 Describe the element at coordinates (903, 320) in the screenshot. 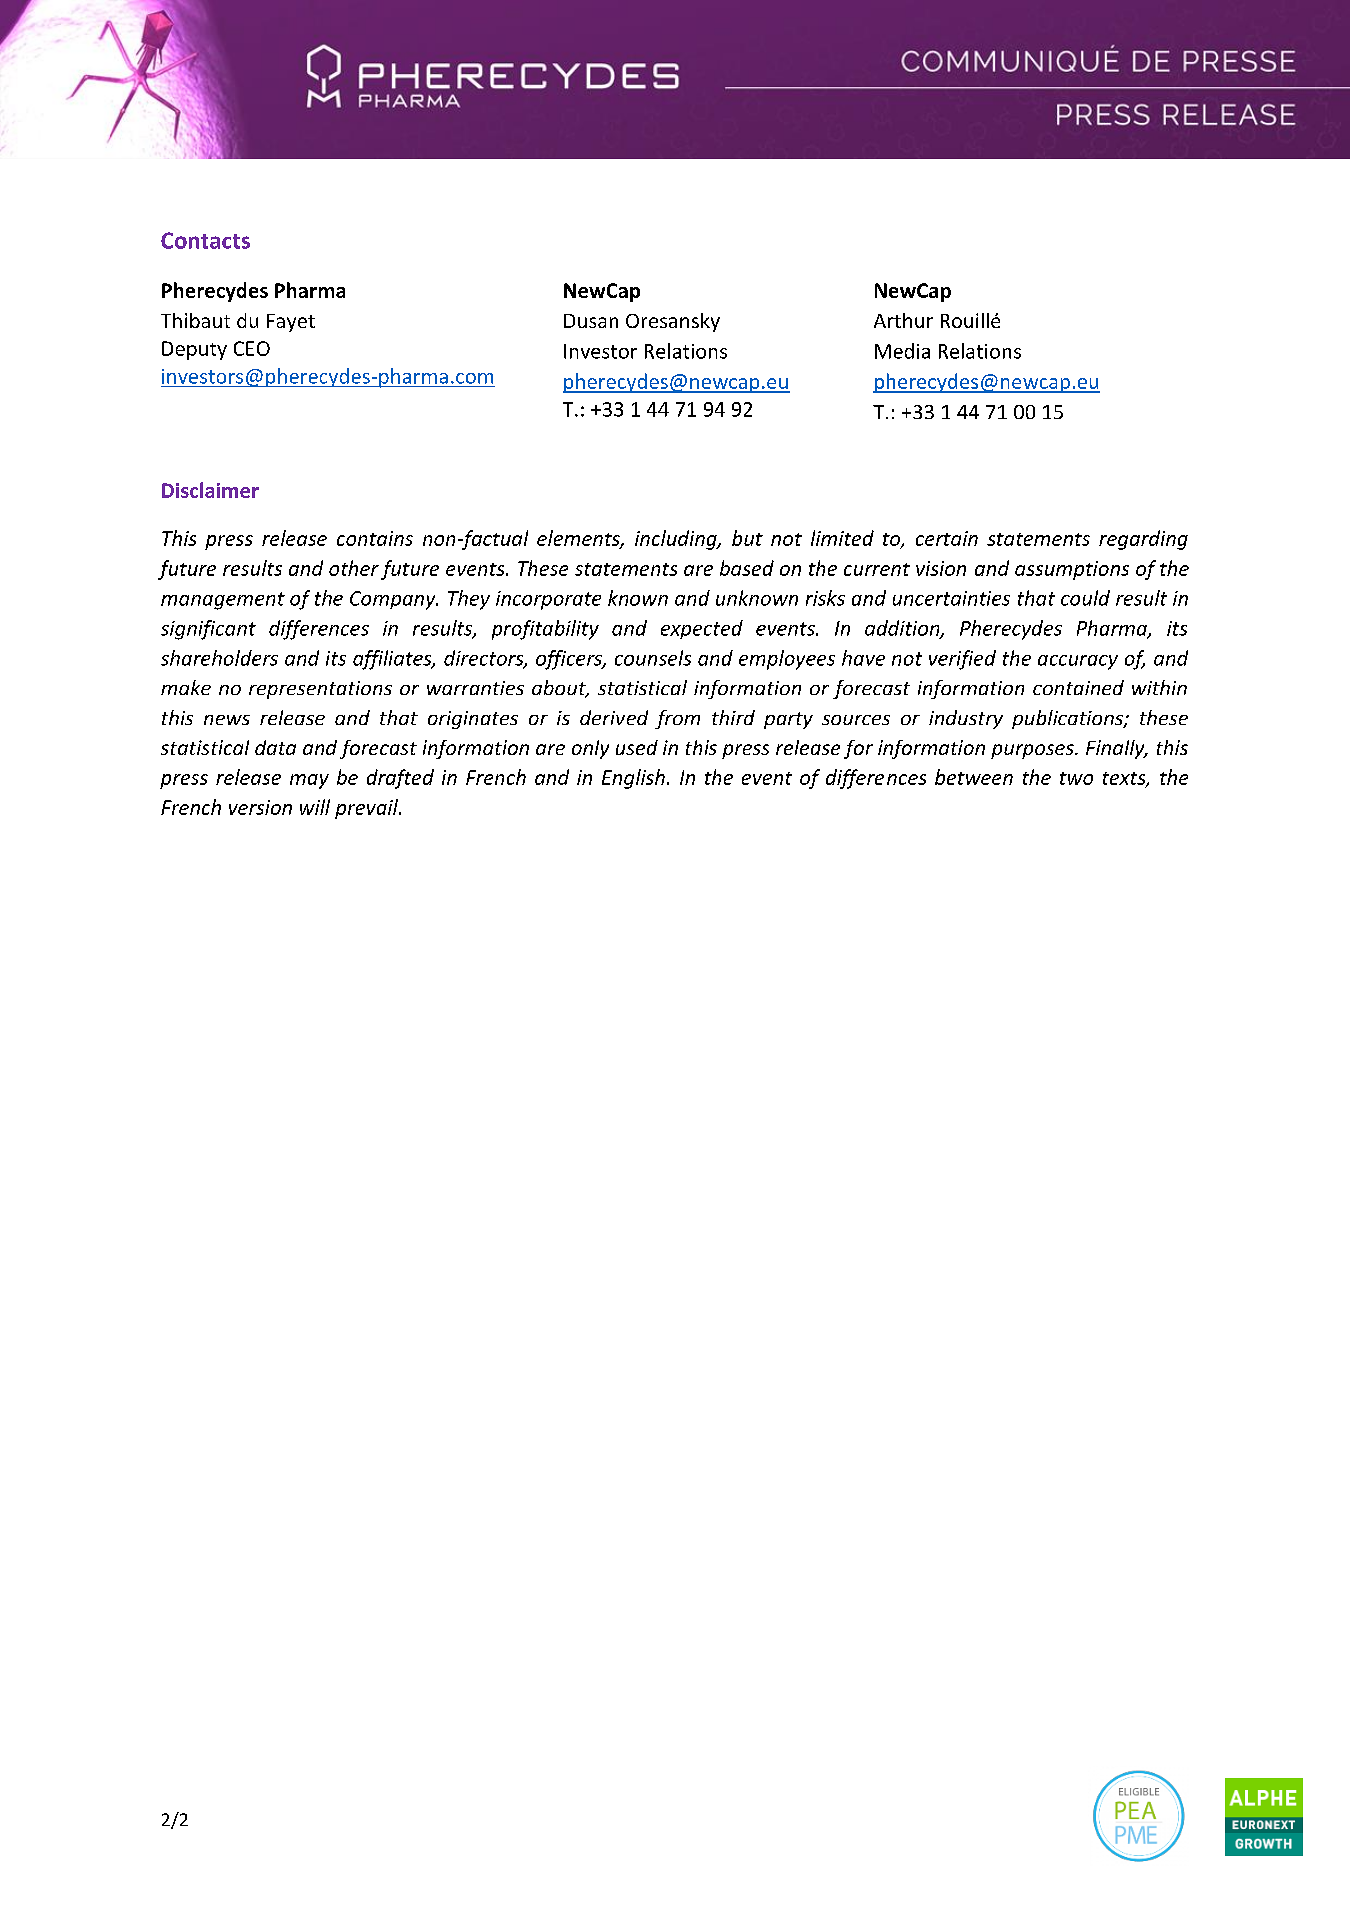

I see `Arthur` at that location.
